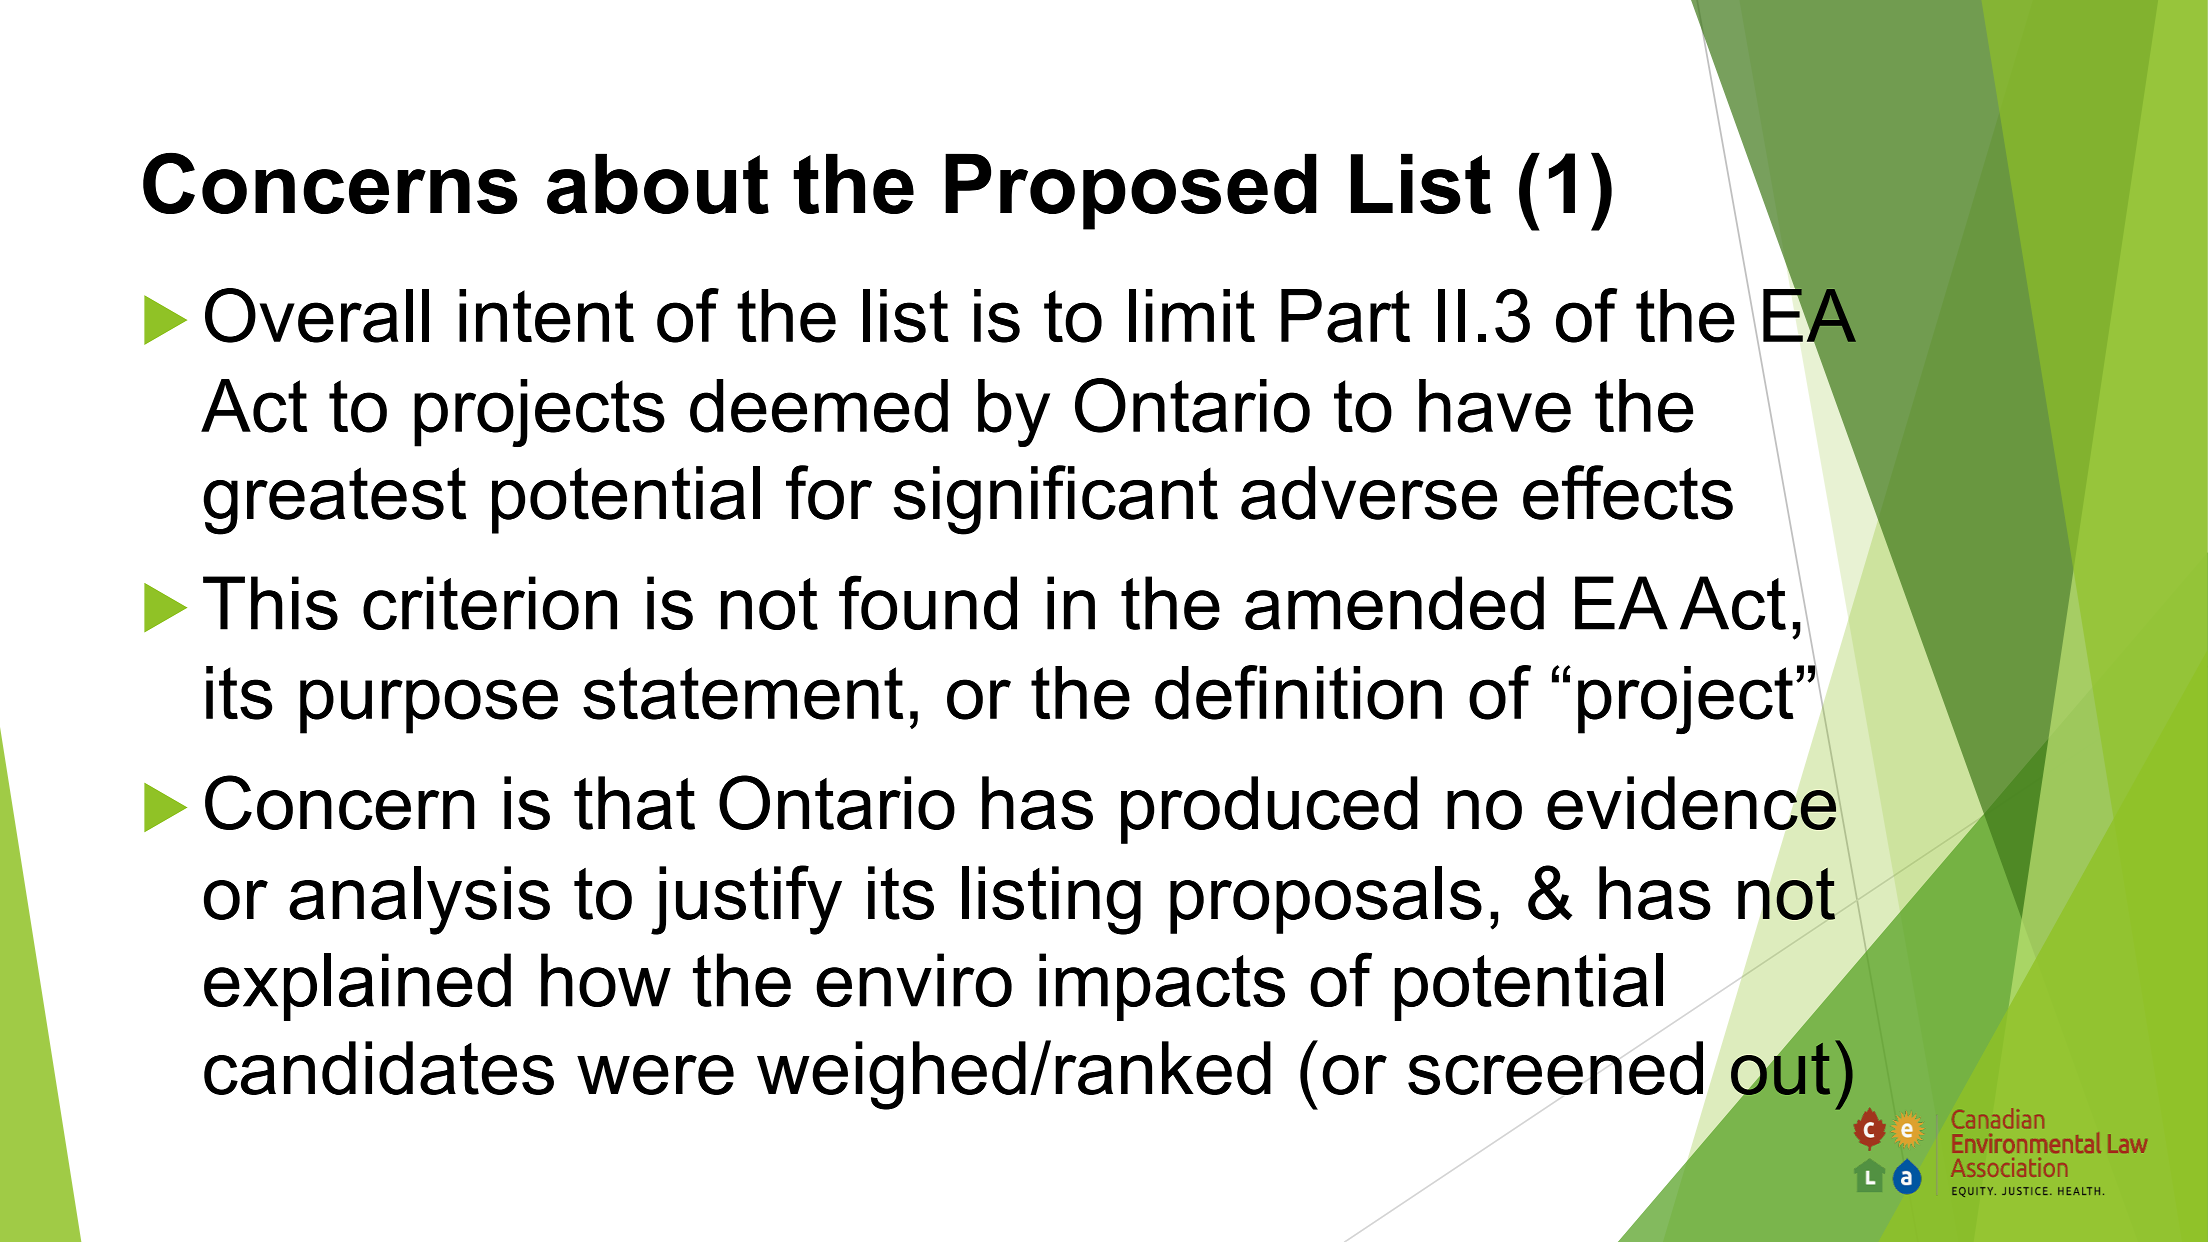 The image size is (2208, 1242). Describe the element at coordinates (334, 501) in the page. I see `greatest` at that location.
